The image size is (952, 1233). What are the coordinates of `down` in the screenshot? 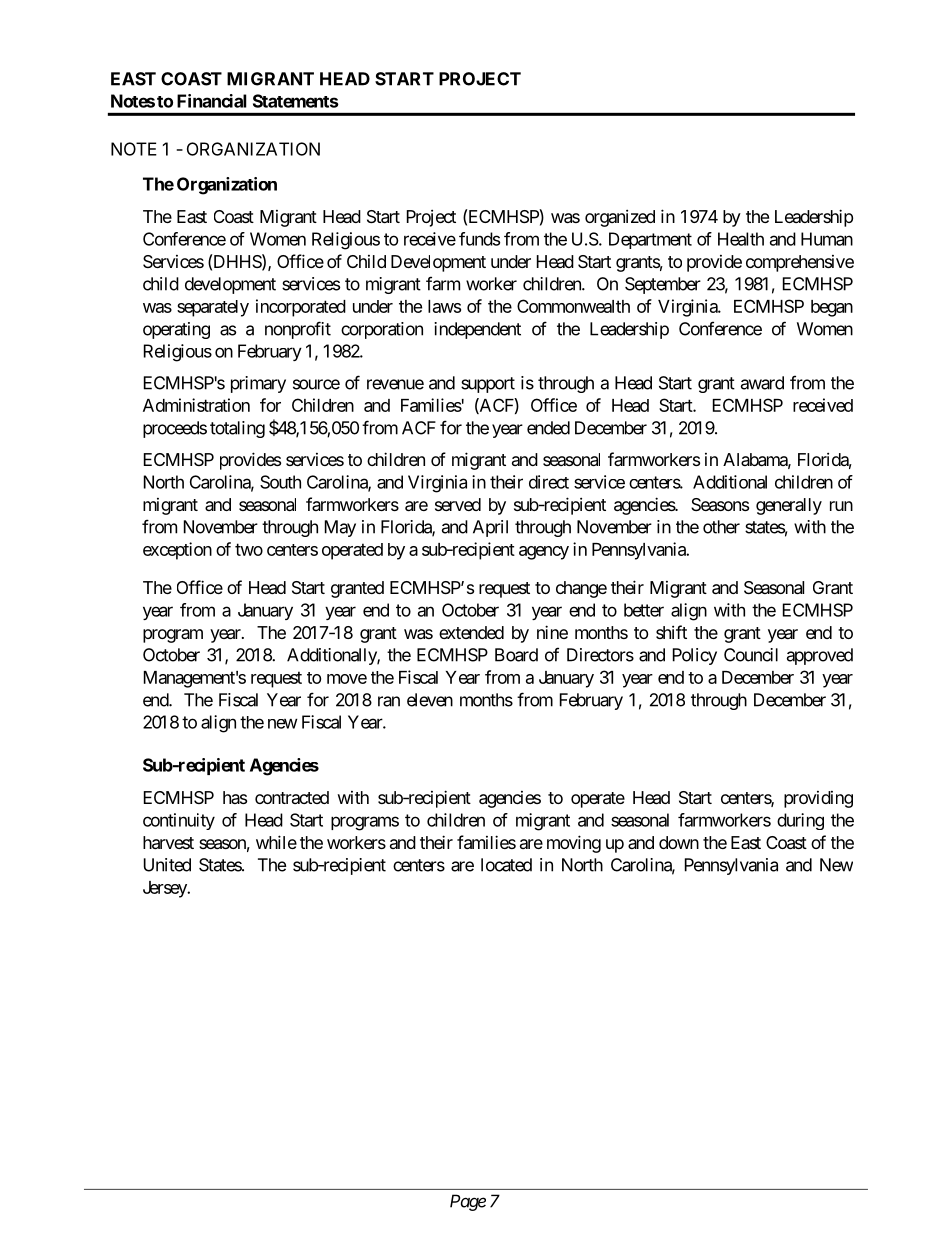 It's located at (679, 842).
